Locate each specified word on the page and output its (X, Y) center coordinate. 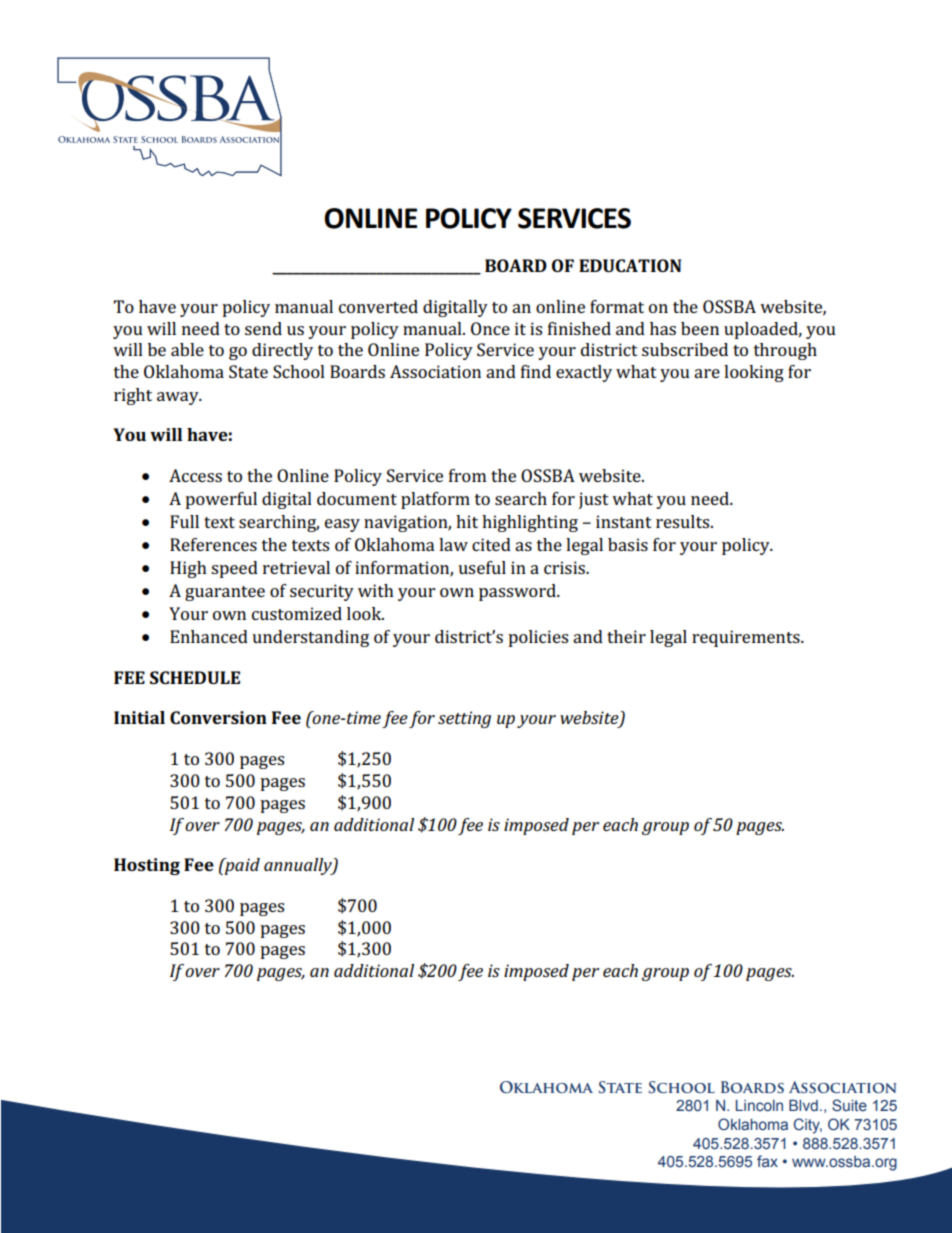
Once (490, 328)
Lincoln (759, 1105)
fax (767, 1161)
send (263, 328)
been (700, 328)
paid (241, 866)
